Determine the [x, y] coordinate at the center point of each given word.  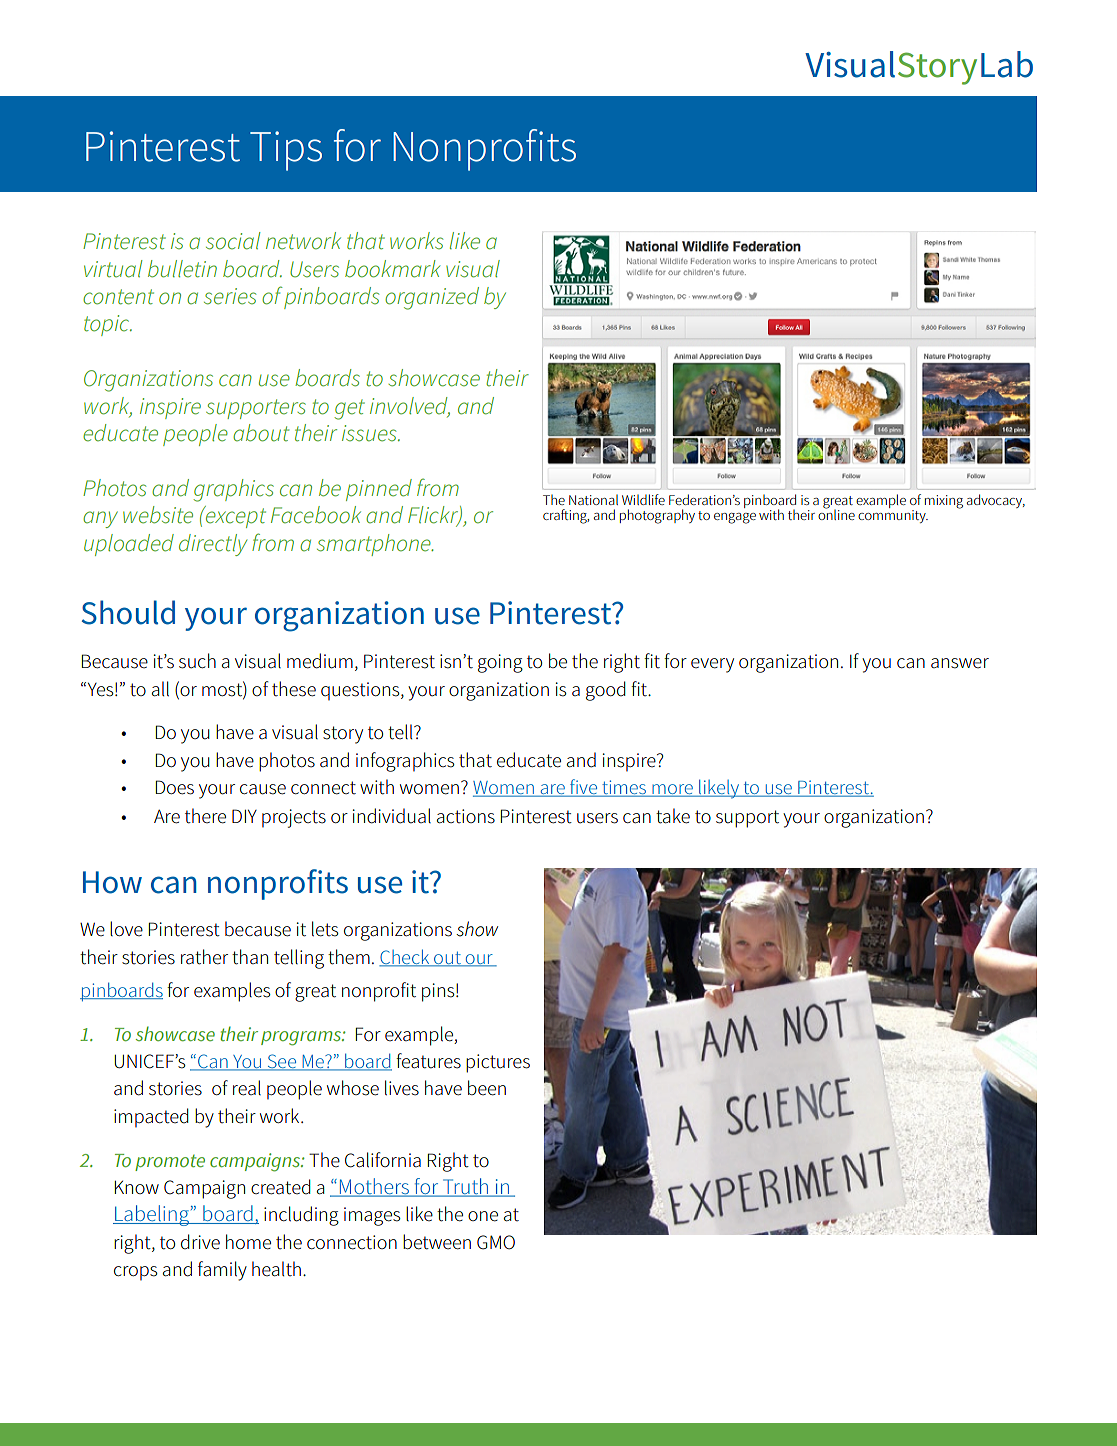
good [606, 691]
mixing [944, 502]
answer [960, 663]
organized [432, 298]
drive [200, 1242]
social [233, 241]
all [160, 689]
